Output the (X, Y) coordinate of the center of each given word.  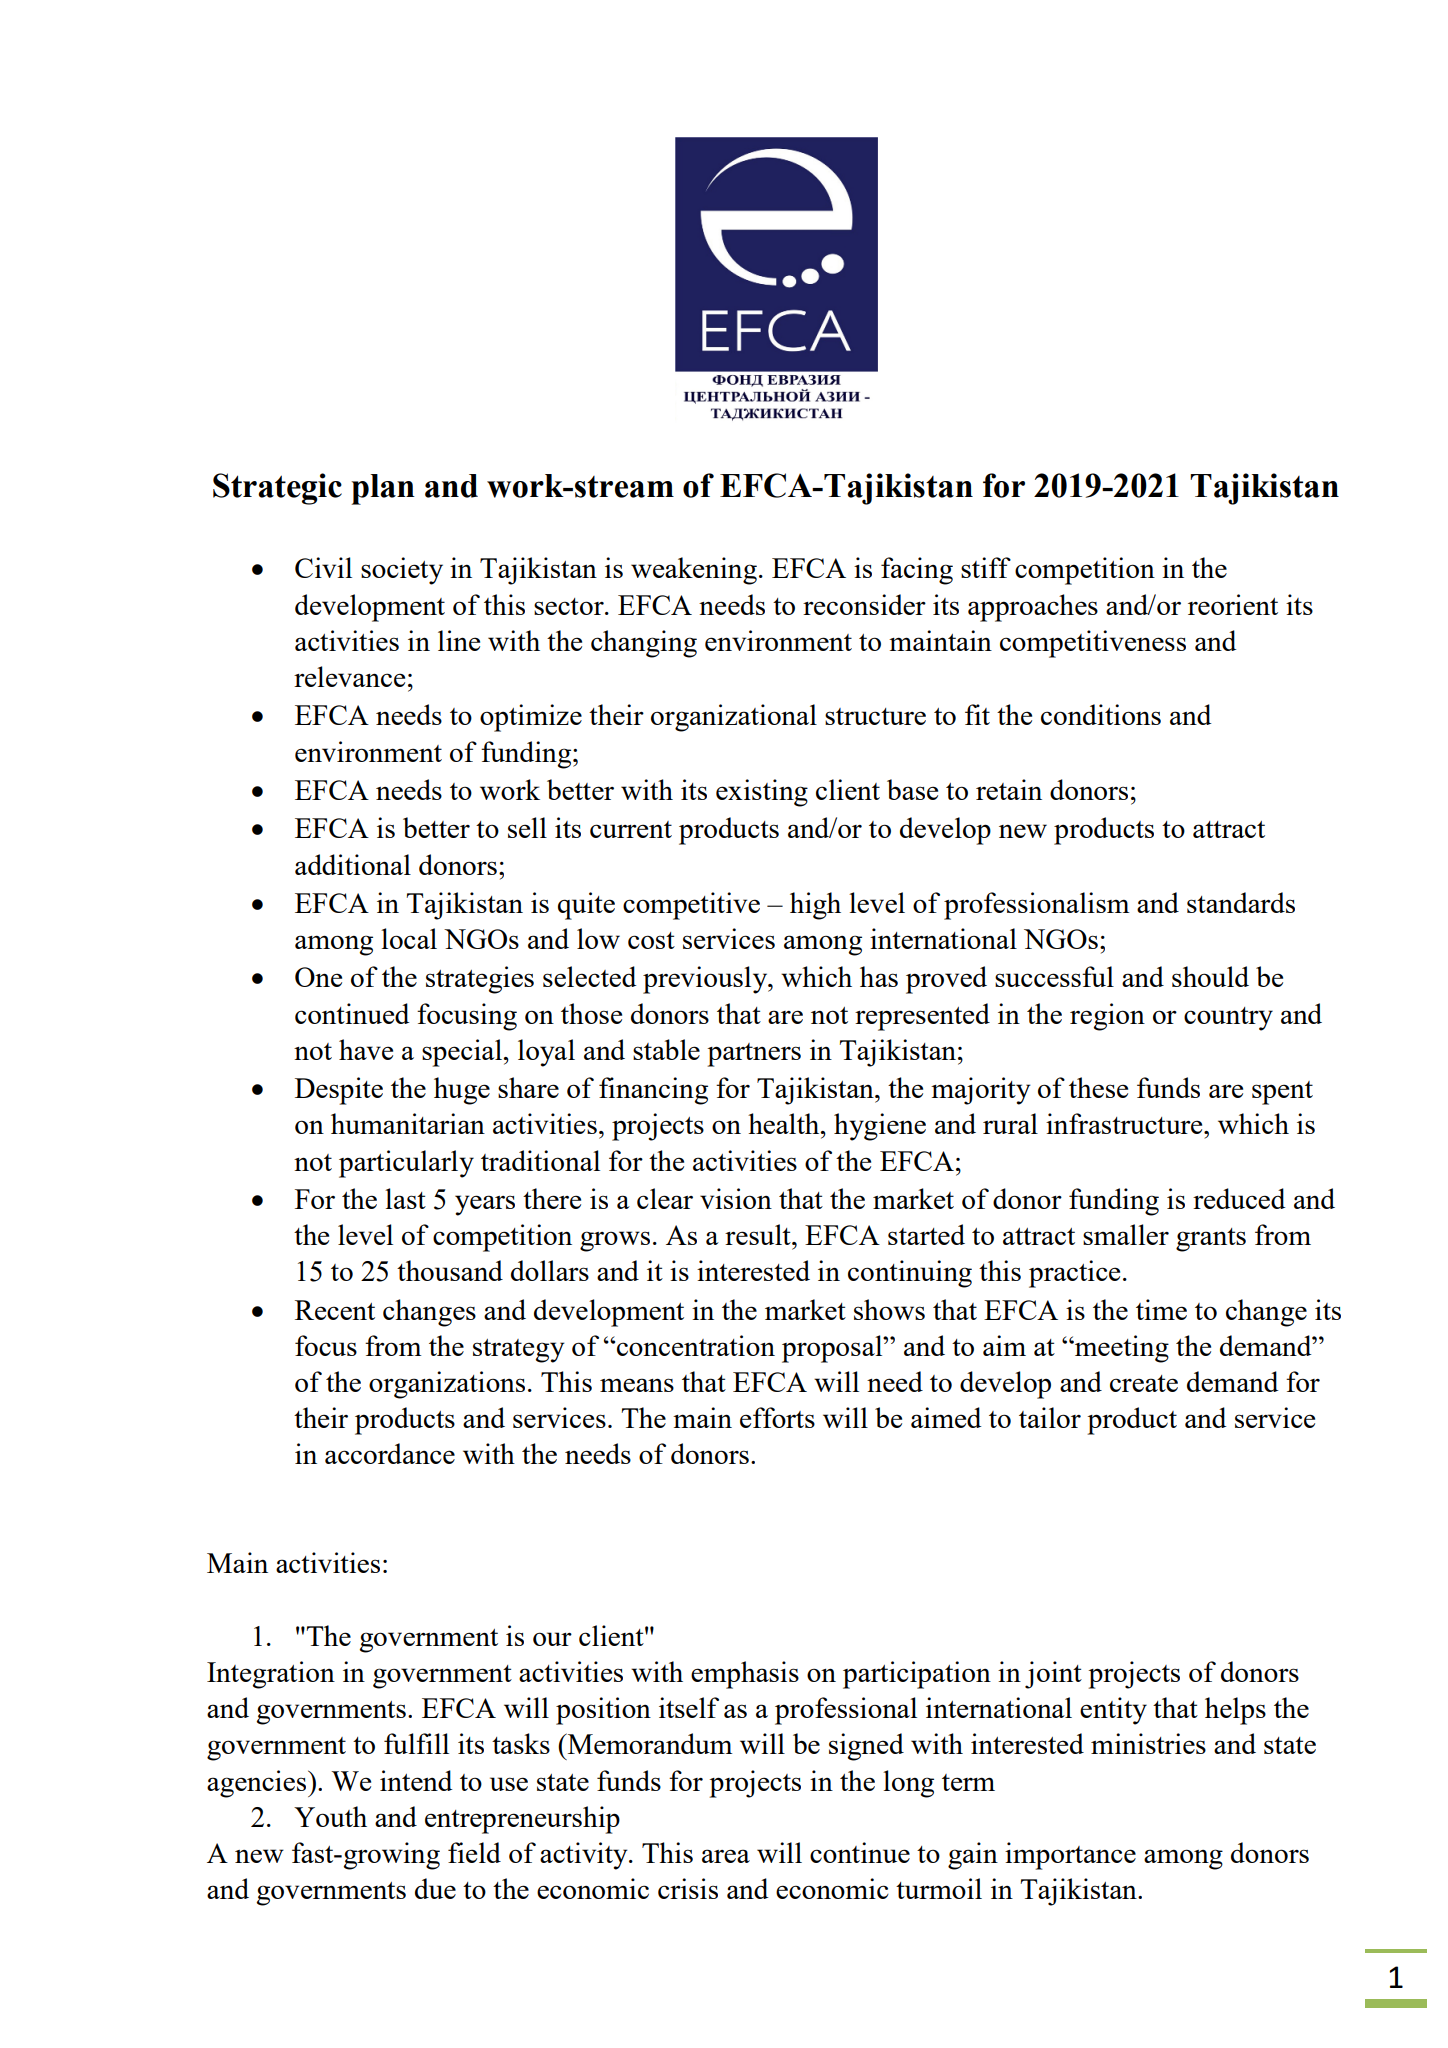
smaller (1126, 1234)
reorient (1233, 604)
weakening (694, 571)
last (405, 1198)
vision (736, 1198)
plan (383, 489)
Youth (330, 1816)
